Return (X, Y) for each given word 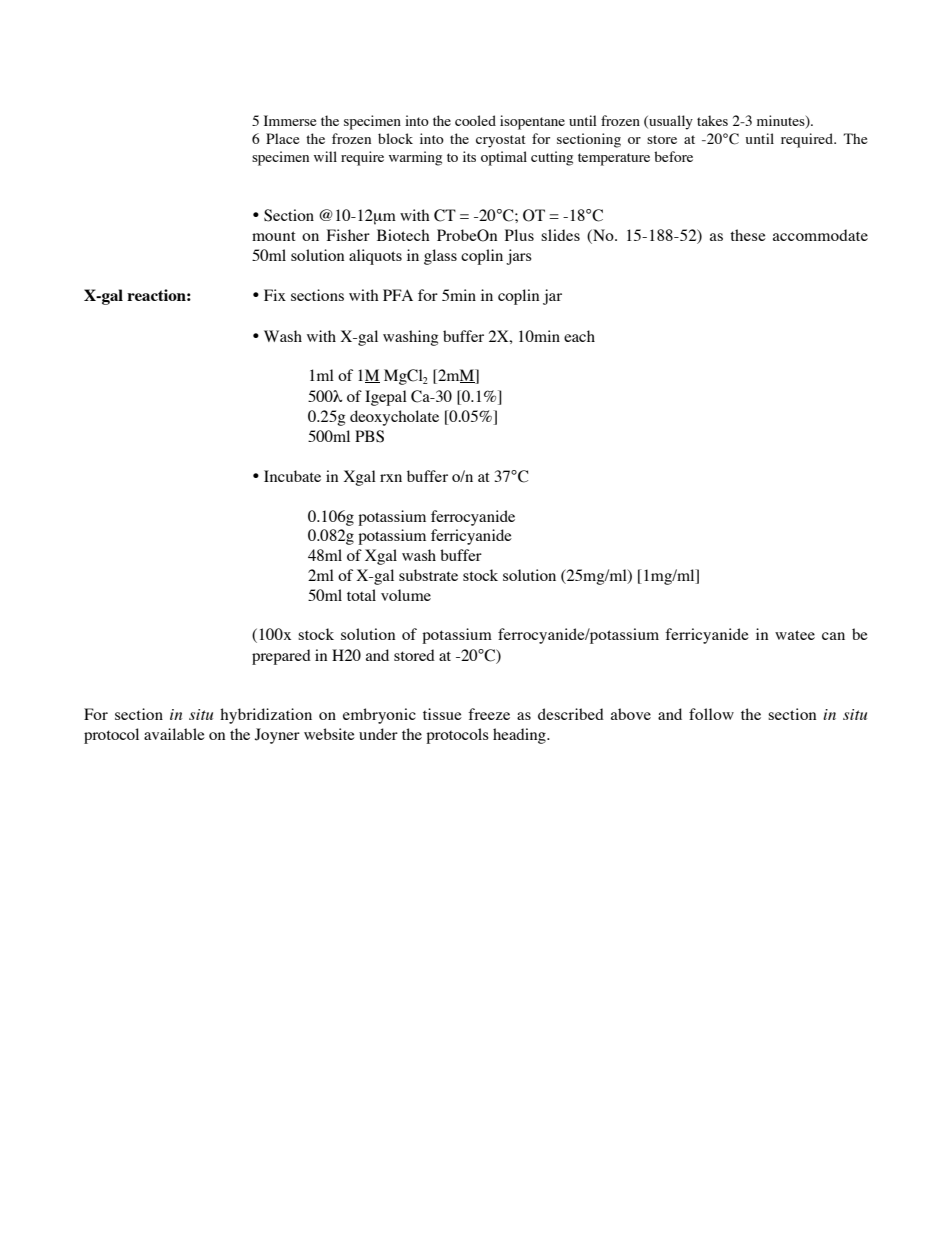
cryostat (501, 141)
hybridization (266, 716)
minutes (782, 122)
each (579, 336)
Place (282, 138)
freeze (489, 714)
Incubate (292, 476)
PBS (369, 436)
